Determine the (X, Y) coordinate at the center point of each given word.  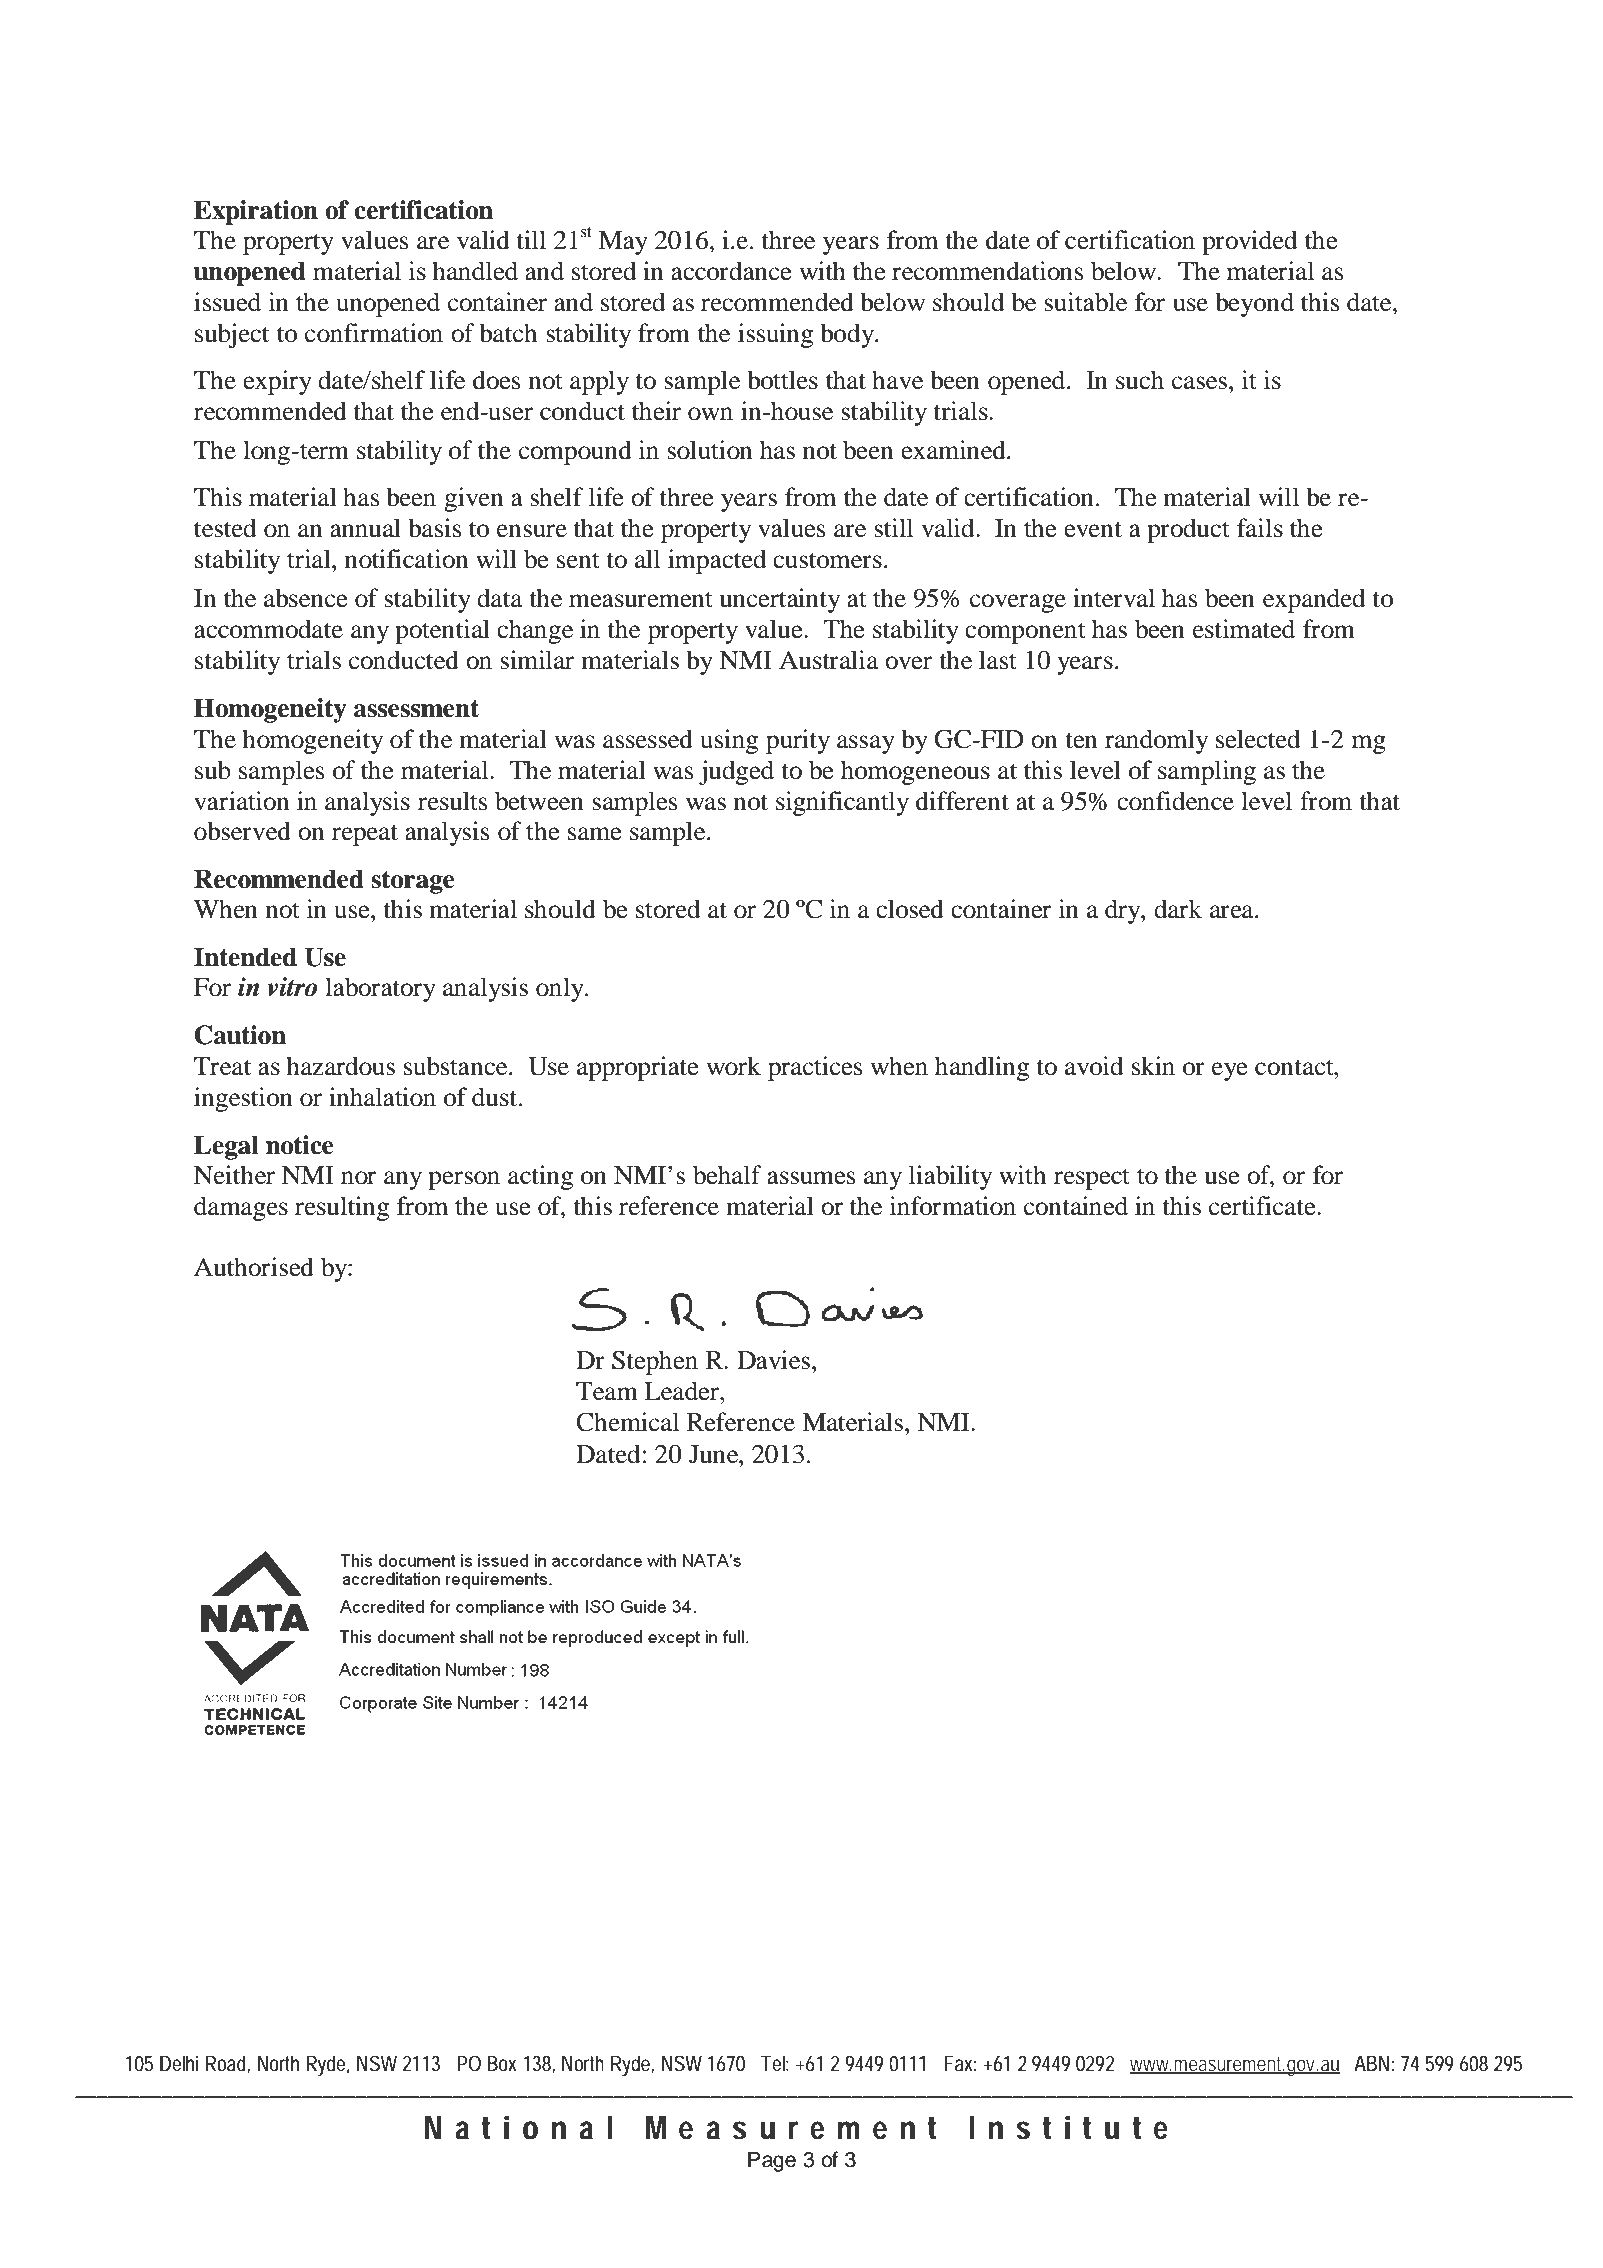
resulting (342, 1208)
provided (1250, 242)
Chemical (627, 1422)
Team (607, 1391)
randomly (1156, 741)
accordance (731, 271)
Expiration (256, 212)
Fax (960, 2063)
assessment (416, 709)
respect (1092, 1179)
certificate (1263, 1206)
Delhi (179, 2063)
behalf (727, 1175)
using (729, 741)
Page (772, 2161)
